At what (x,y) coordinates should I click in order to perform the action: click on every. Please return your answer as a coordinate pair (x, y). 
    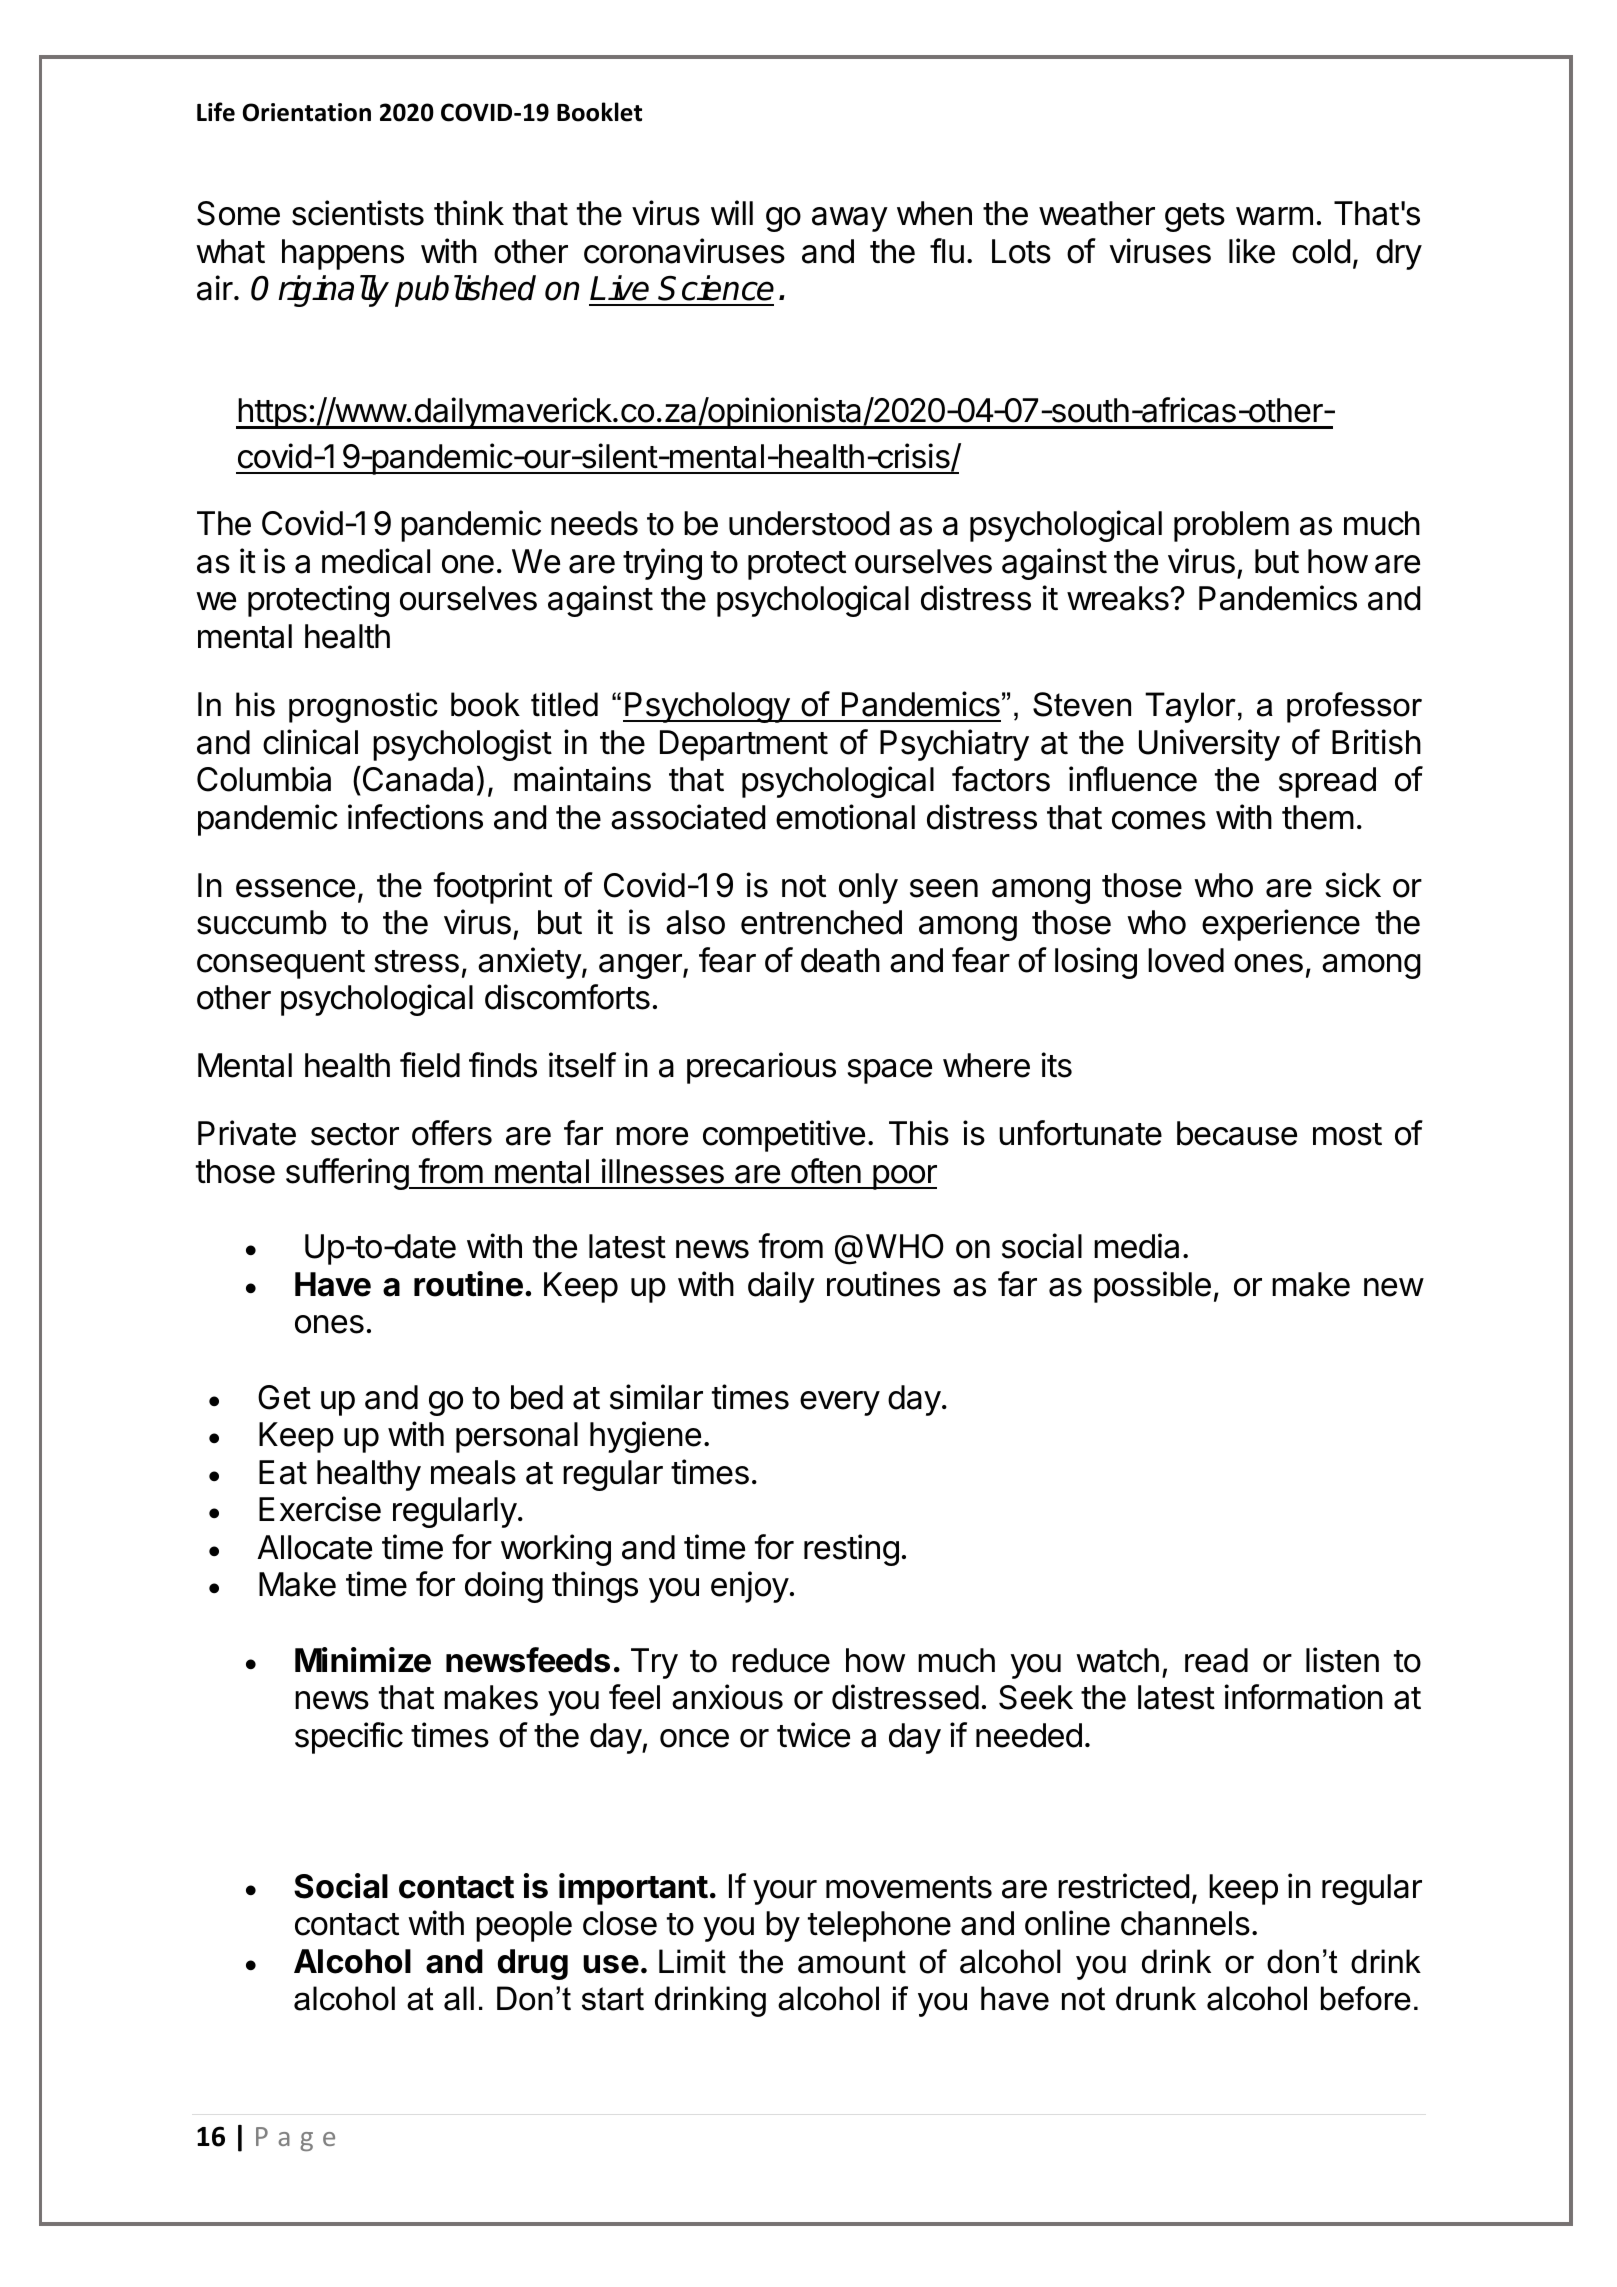
    Looking at the image, I should click on (840, 1403).
